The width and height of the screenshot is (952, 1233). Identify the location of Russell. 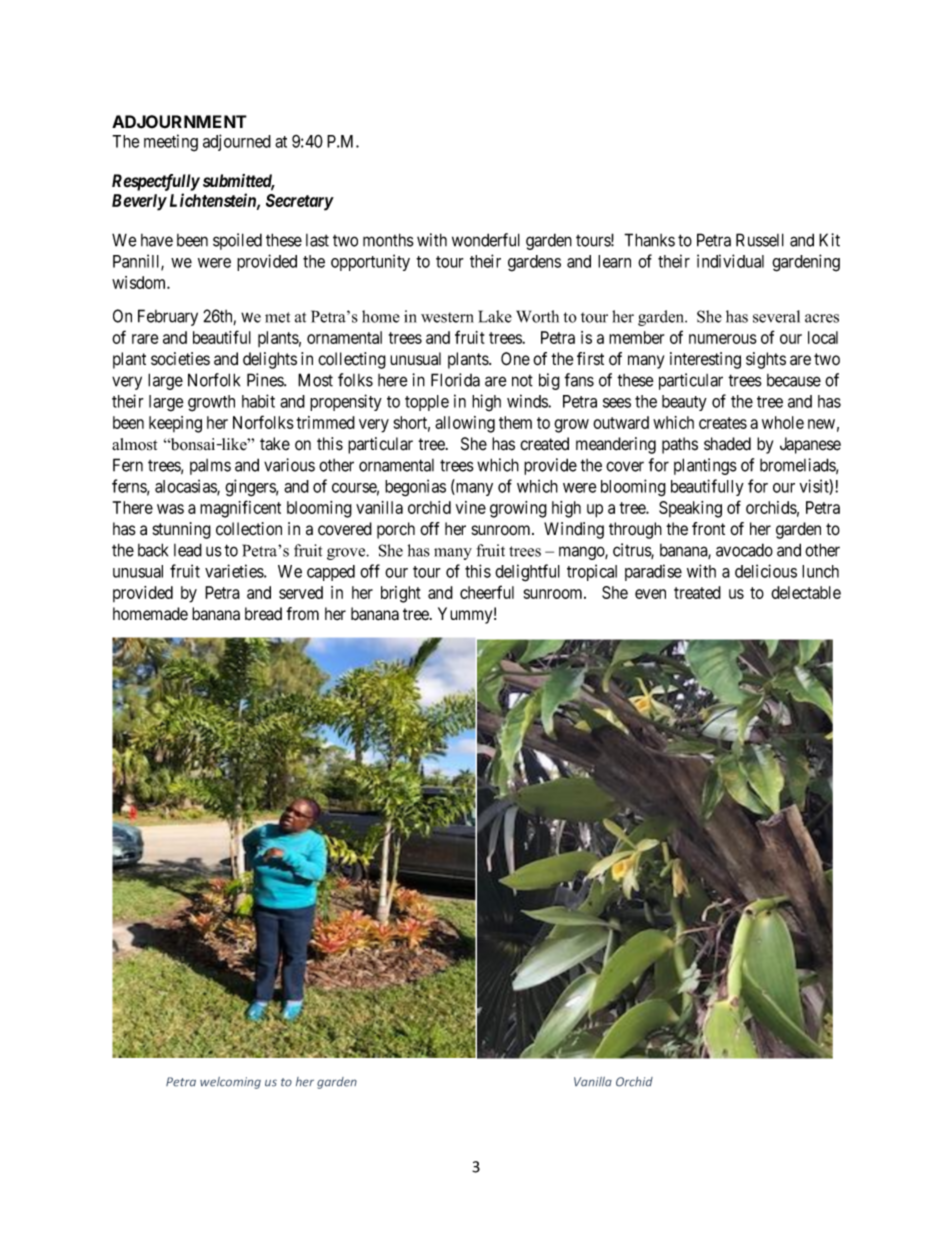
(760, 240).
